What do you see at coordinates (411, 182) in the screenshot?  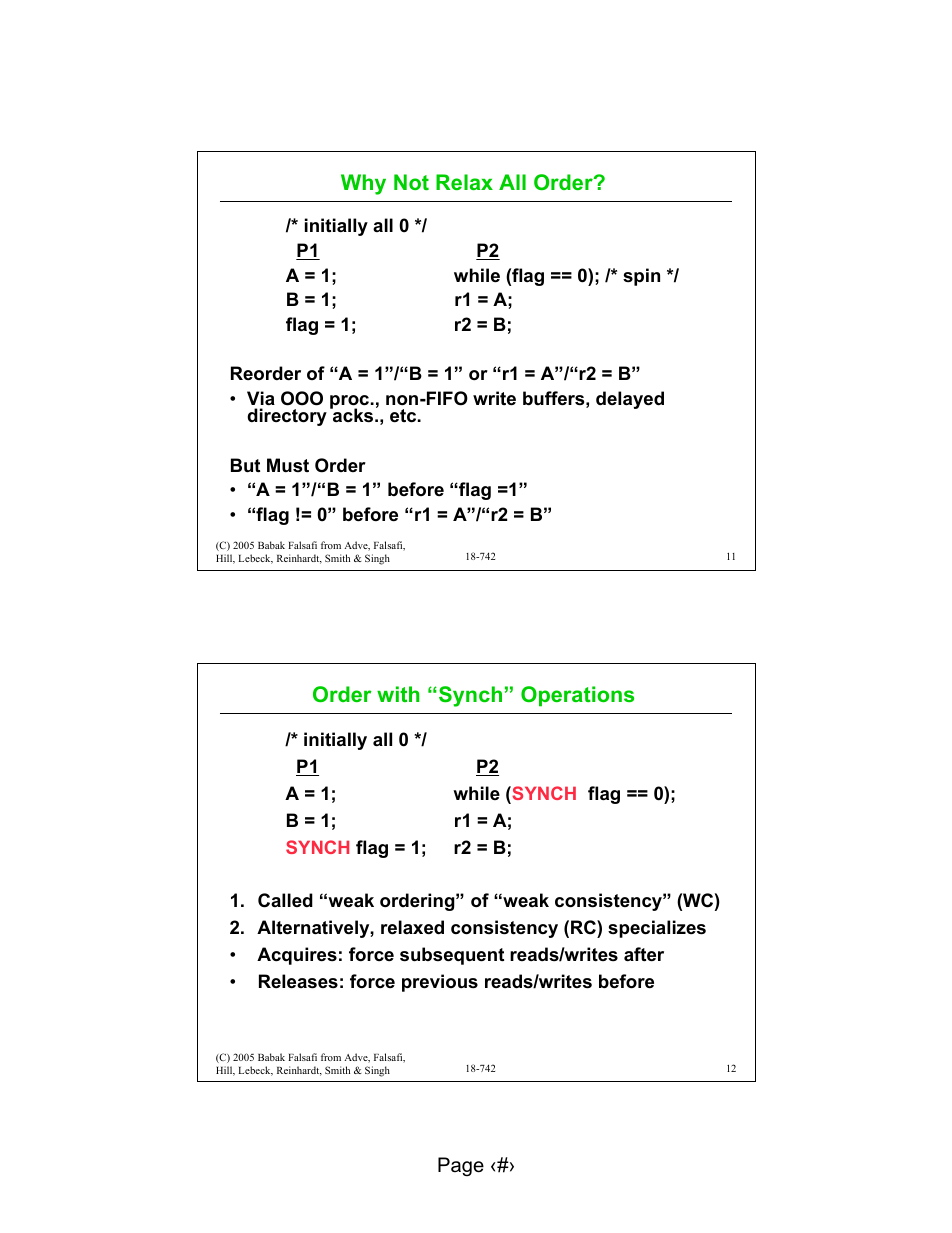 I see `Not` at bounding box center [411, 182].
